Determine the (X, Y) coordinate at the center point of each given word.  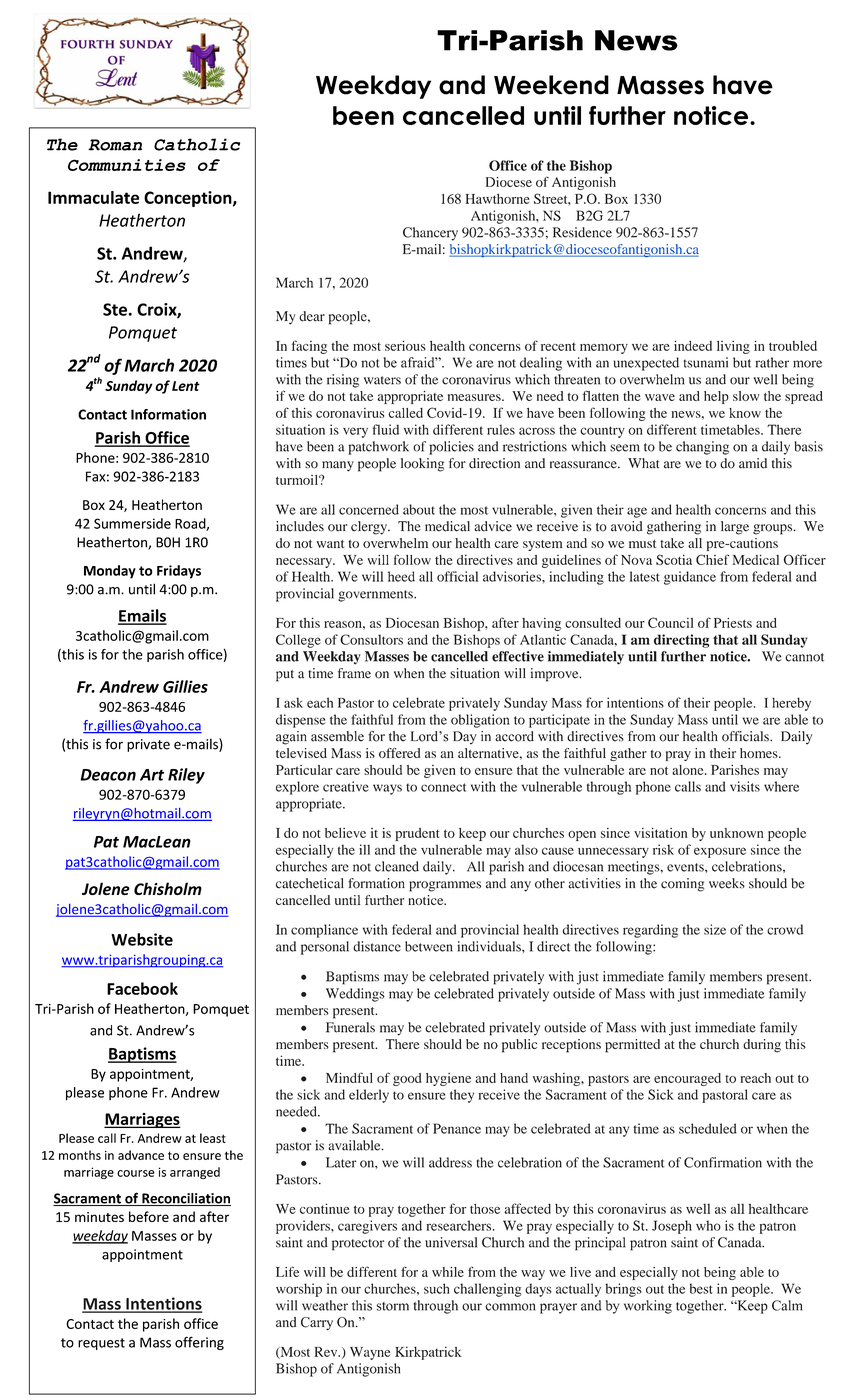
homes (760, 753)
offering (199, 1343)
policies (451, 448)
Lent (186, 386)
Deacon (108, 775)
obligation (480, 721)
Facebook (142, 988)
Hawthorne (497, 199)
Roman (115, 145)
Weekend (551, 85)
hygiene (448, 1079)
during (762, 1046)
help (716, 397)
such (437, 1288)
